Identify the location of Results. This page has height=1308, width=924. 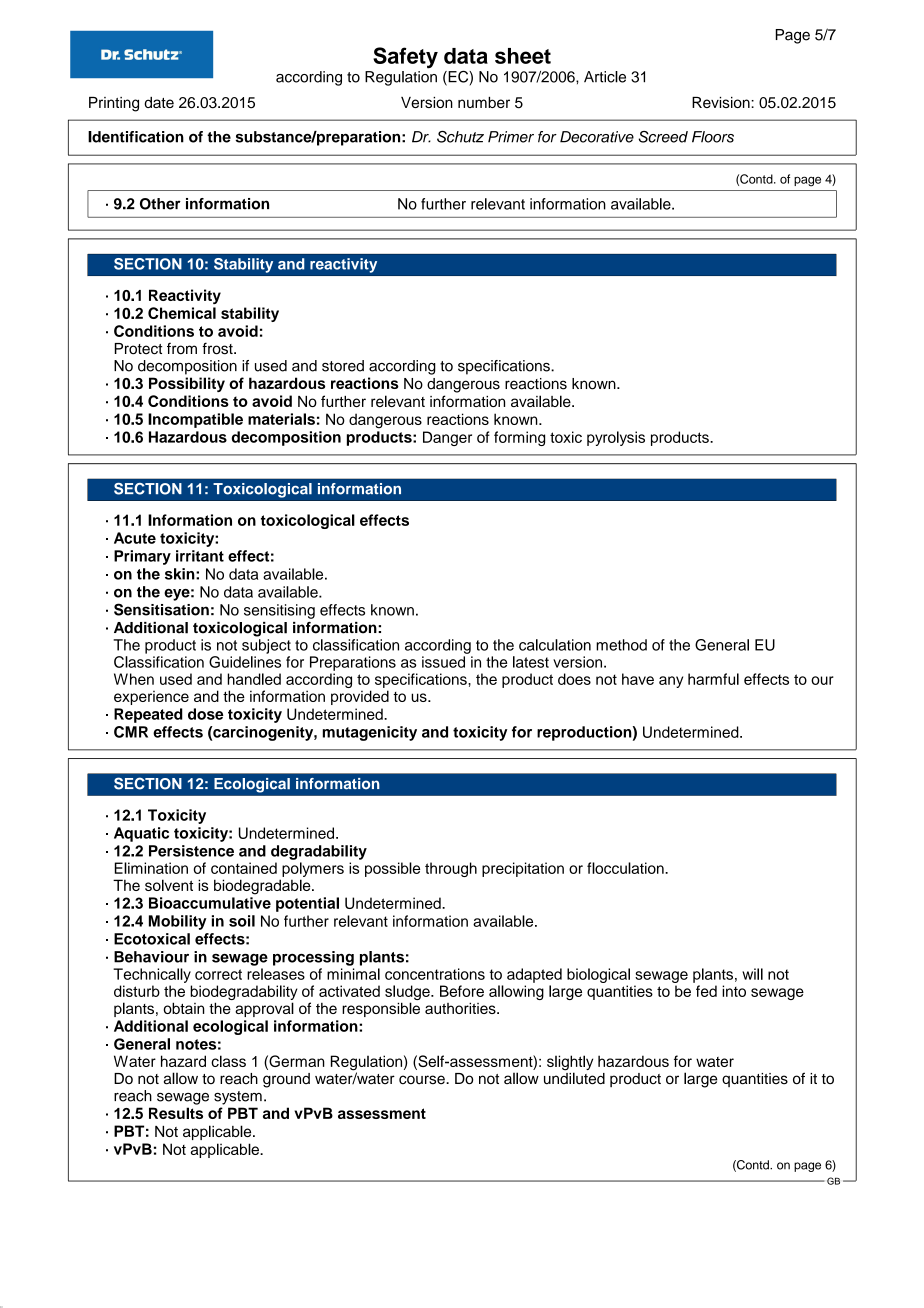
(176, 1113).
